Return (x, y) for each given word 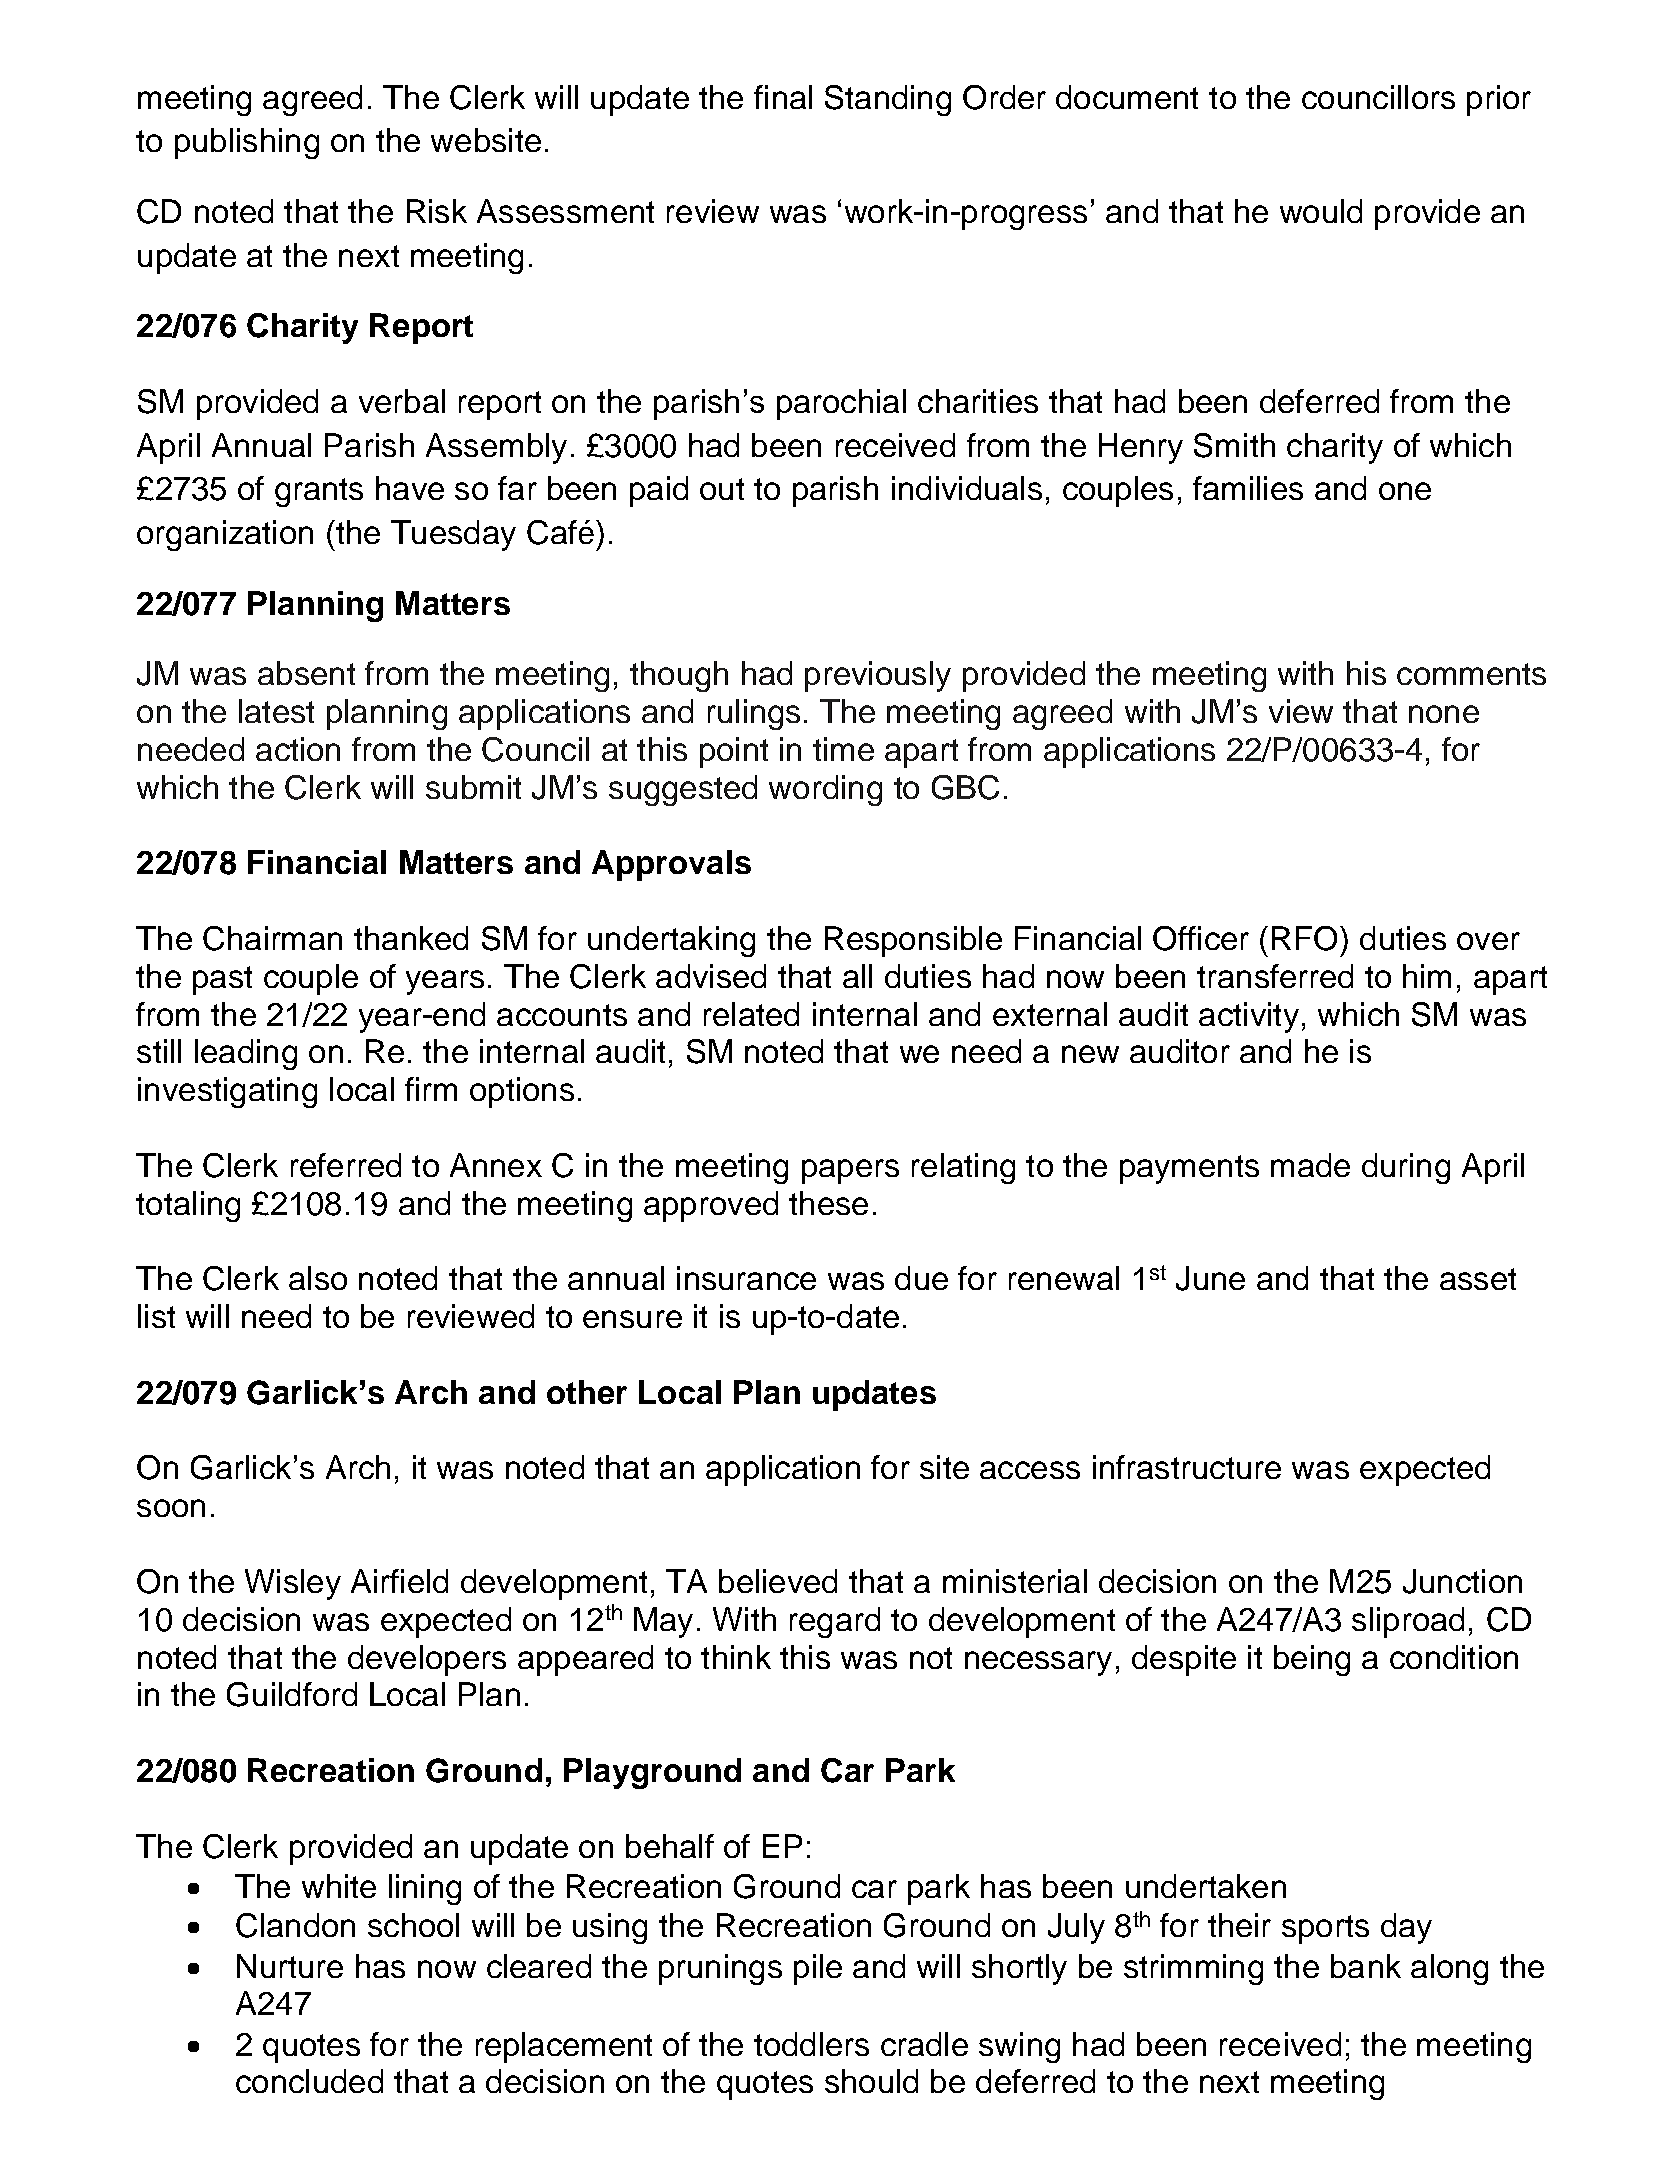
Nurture (290, 1966)
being (1312, 1660)
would (1321, 211)
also (318, 1278)
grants (319, 492)
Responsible (913, 941)
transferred (1275, 976)
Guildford (292, 1694)
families (1248, 488)
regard (835, 1622)
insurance (746, 1278)
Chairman (272, 938)
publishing (247, 143)
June (1210, 1278)
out (722, 489)
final (783, 97)
